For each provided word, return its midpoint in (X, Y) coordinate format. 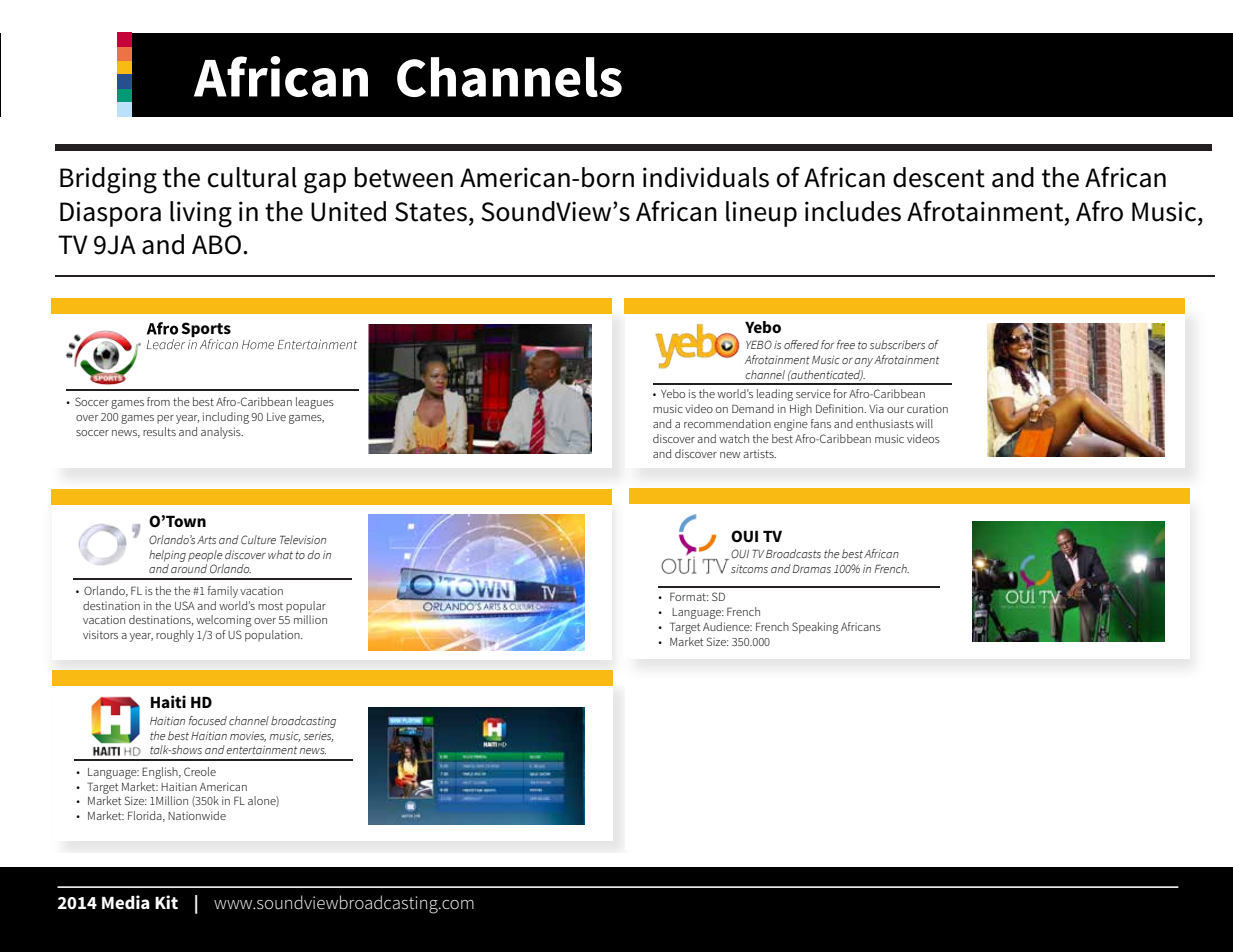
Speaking (815, 628)
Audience (727, 626)
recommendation (727, 423)
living (201, 214)
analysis (222, 433)
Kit (166, 902)
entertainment (262, 750)
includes (853, 211)
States (431, 212)
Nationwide (197, 815)
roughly (175, 636)
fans (821, 423)
